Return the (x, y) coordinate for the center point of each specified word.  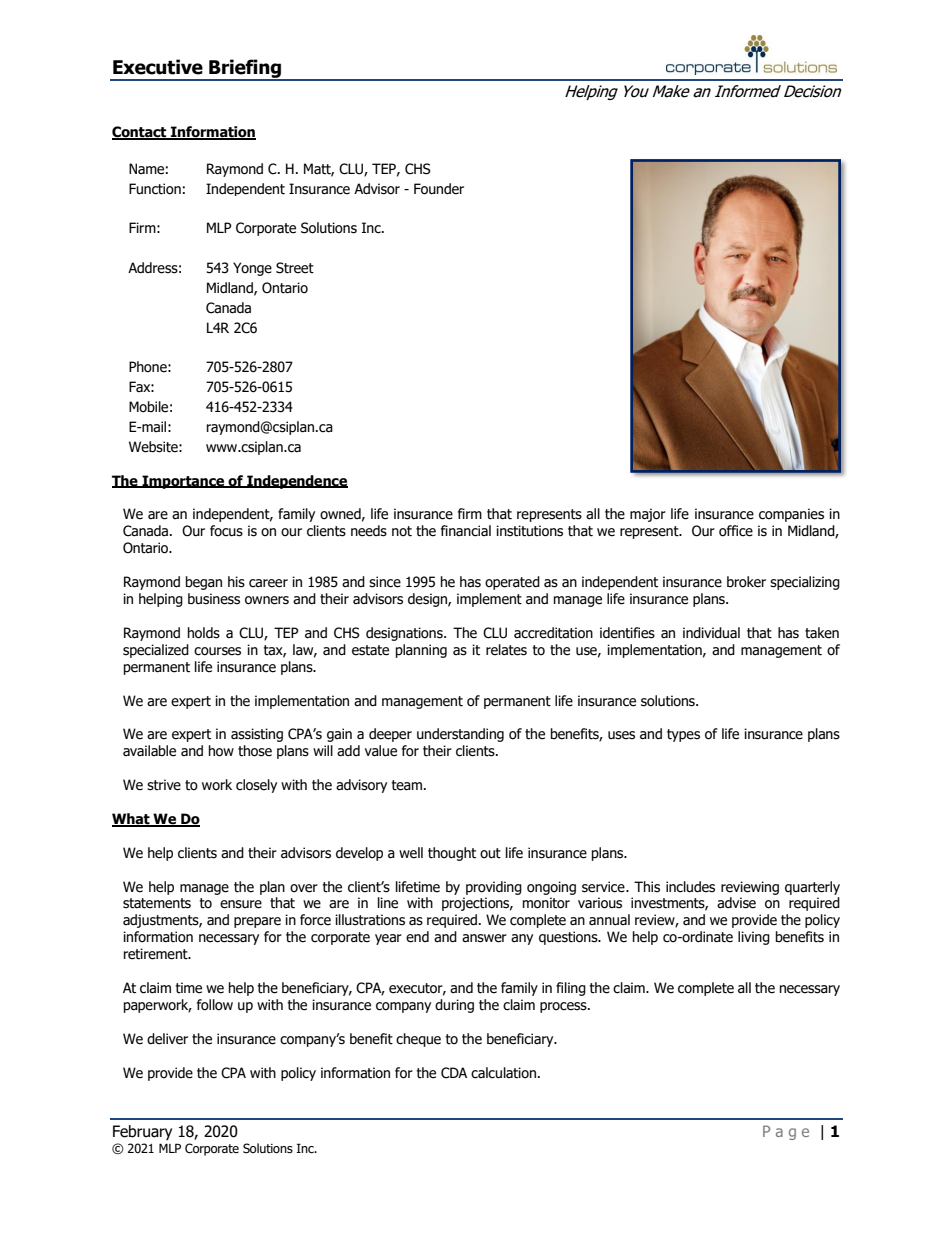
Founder (439, 189)
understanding (460, 735)
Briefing (245, 69)
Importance (183, 482)
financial (466, 531)
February (142, 1132)
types (683, 735)
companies (791, 515)
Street (295, 268)
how (221, 751)
